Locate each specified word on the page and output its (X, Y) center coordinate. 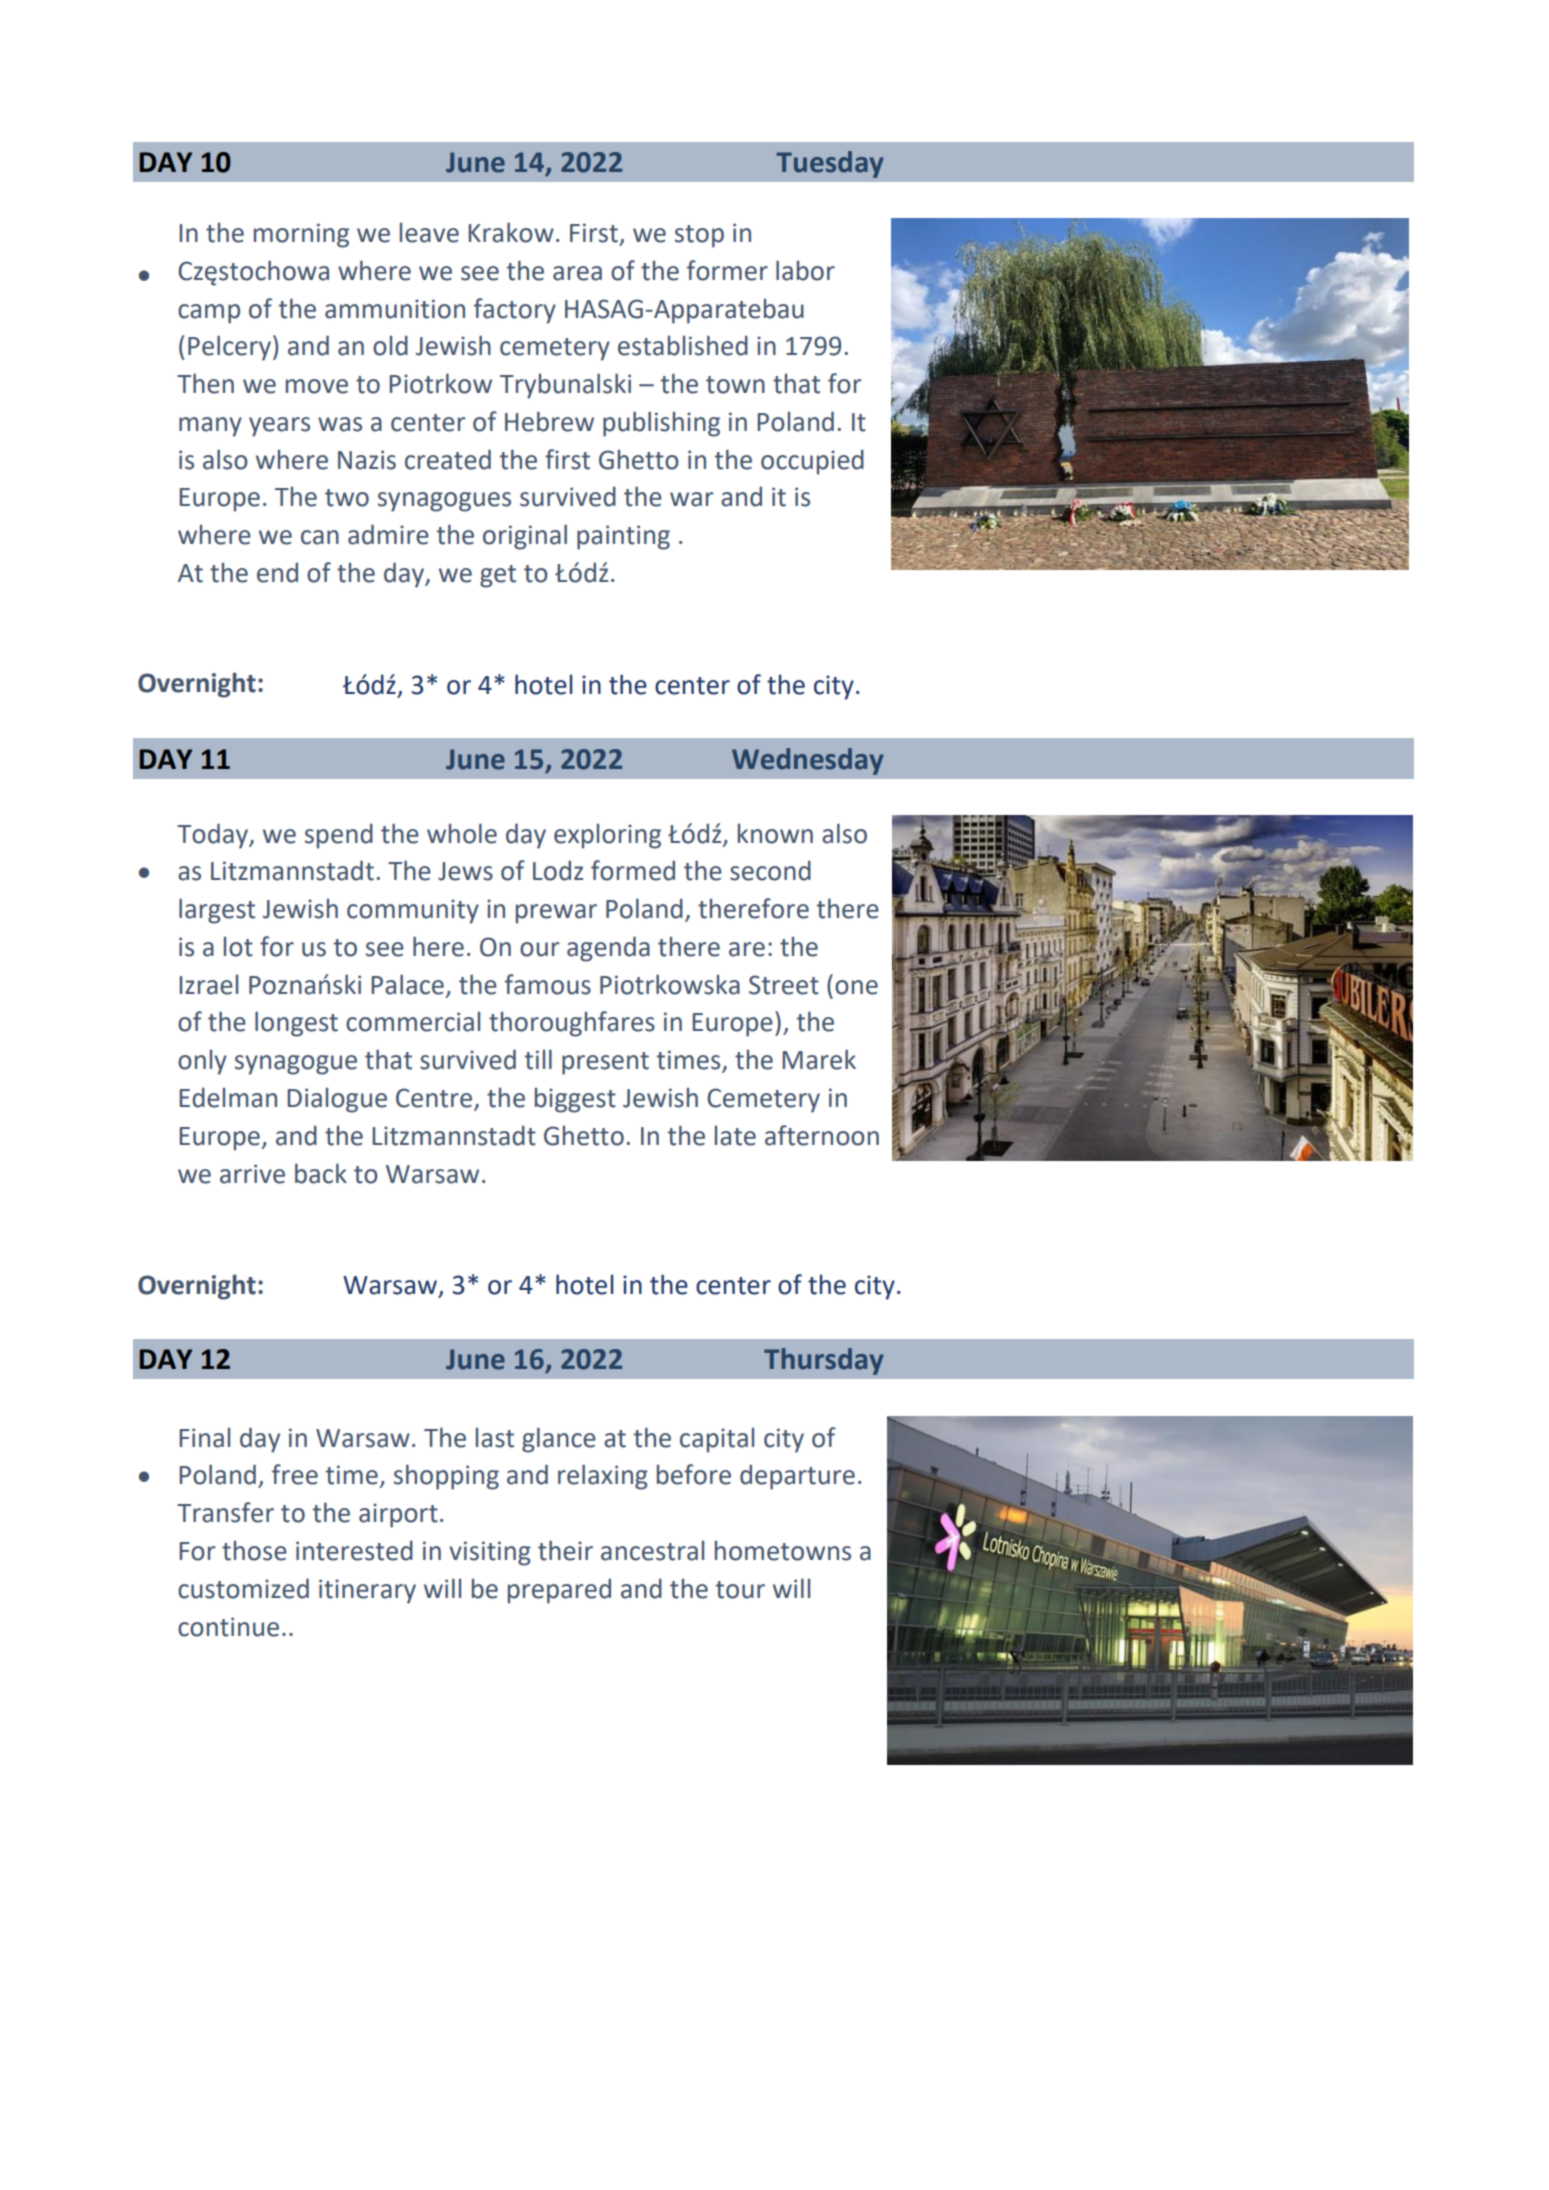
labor (805, 270)
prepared (559, 1591)
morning (301, 235)
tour (740, 1590)
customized (243, 1588)
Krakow (511, 232)
